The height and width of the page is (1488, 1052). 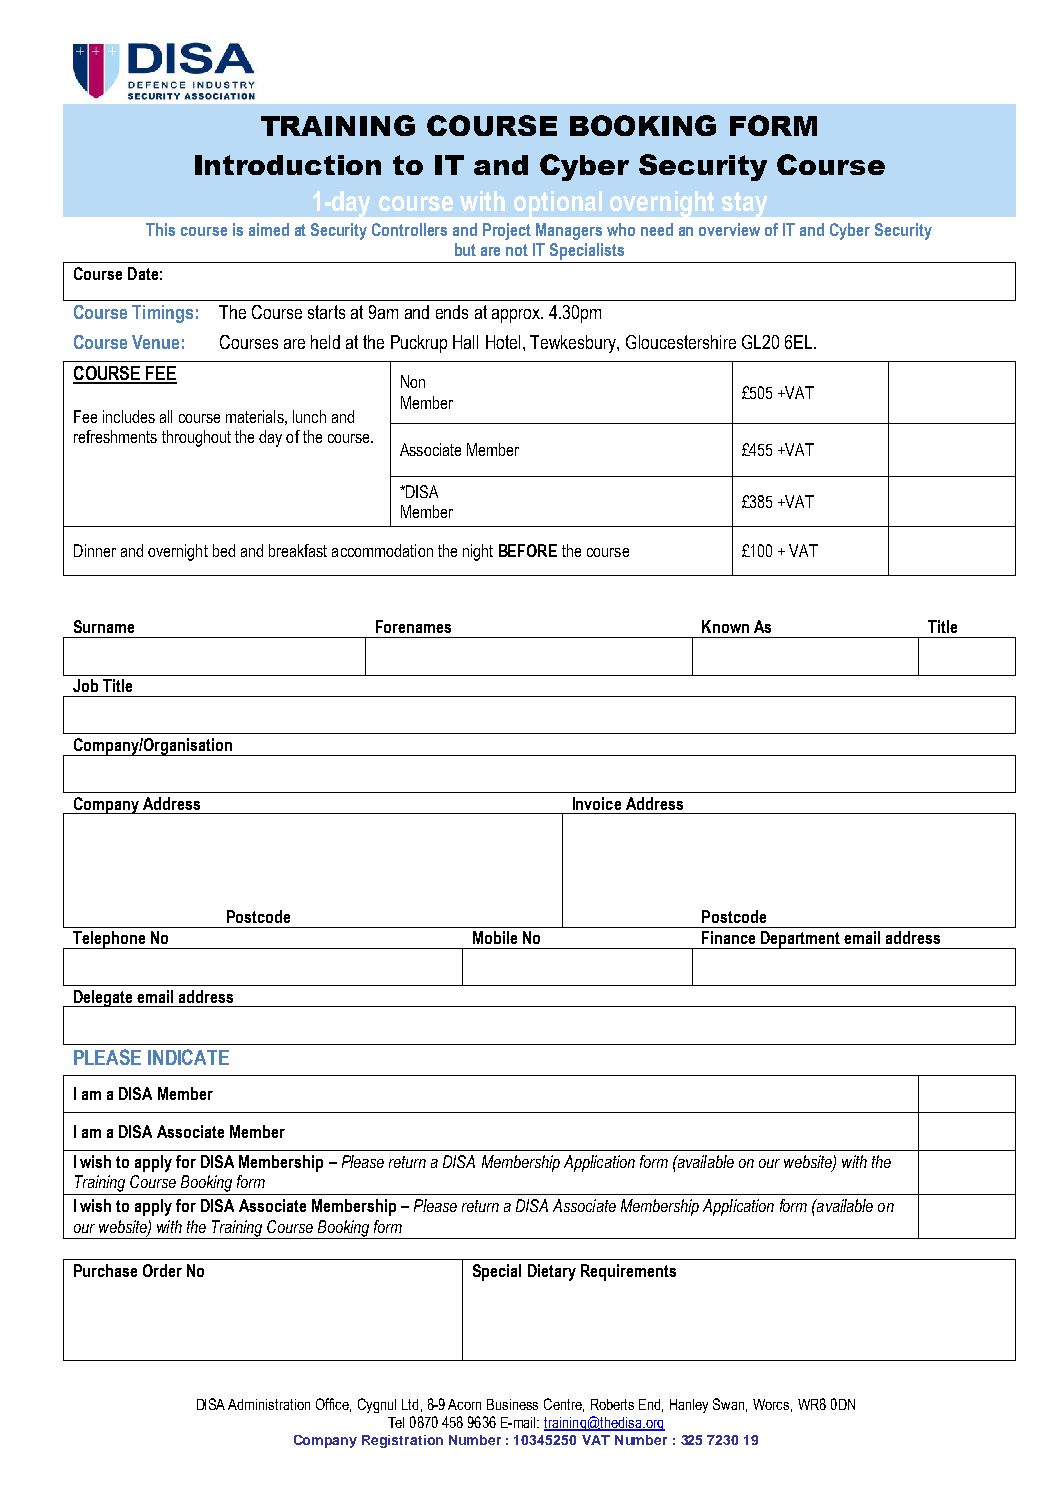 I want to click on Ltd, so click(x=410, y=1404).
